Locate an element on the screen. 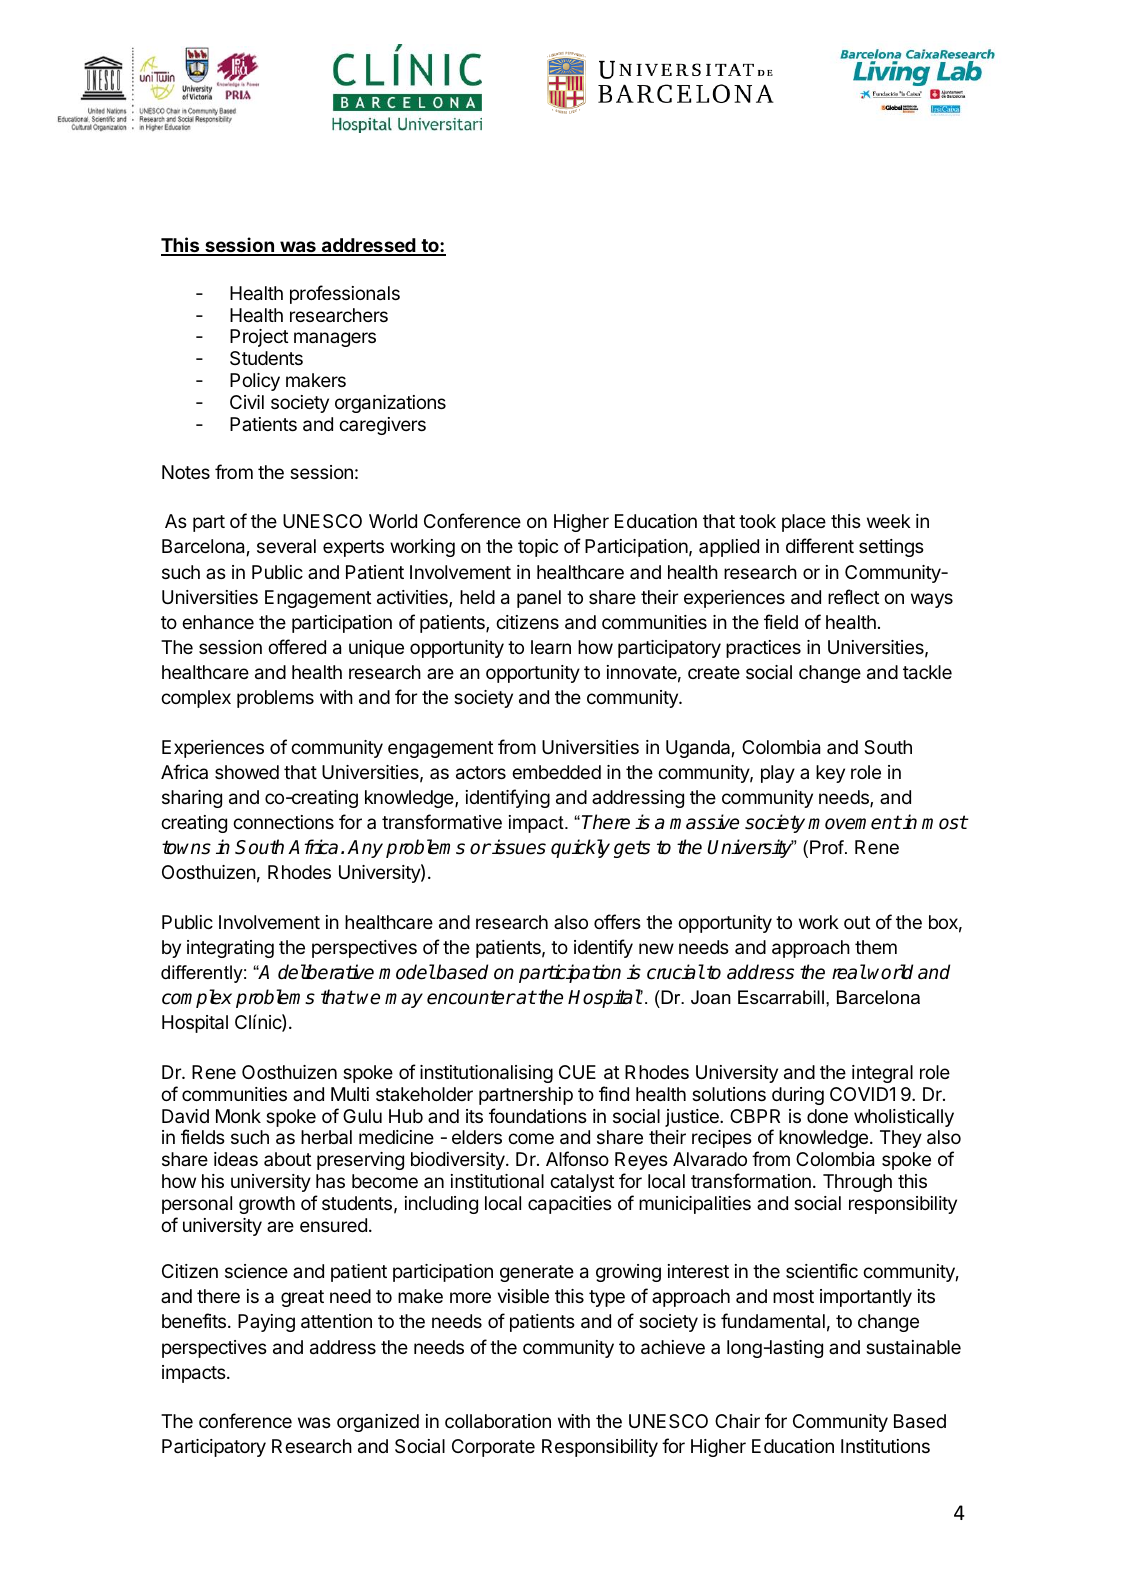  embedded is located at coordinates (556, 772).
